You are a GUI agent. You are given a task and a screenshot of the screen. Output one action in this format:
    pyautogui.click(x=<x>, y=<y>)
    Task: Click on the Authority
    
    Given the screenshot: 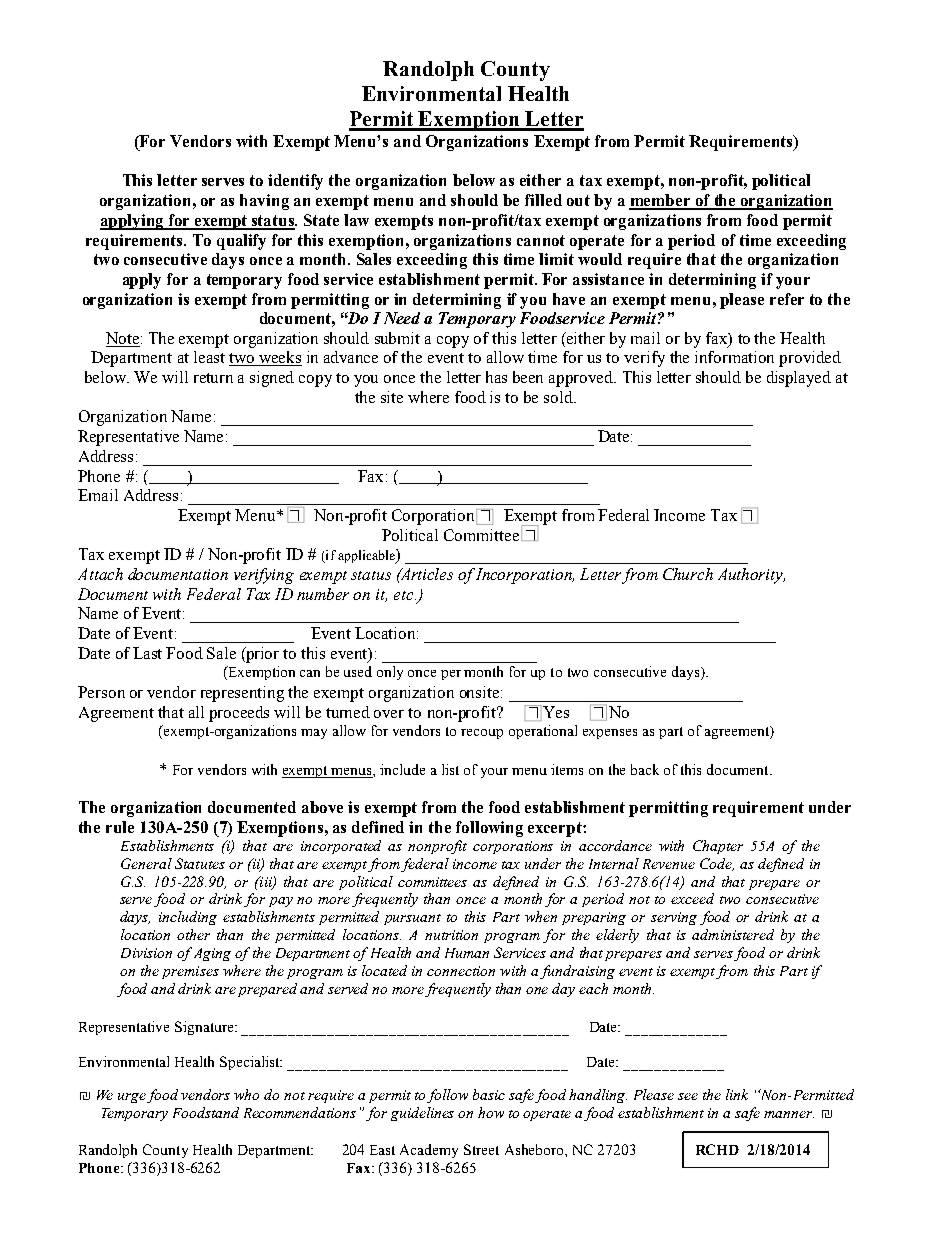 What is the action you would take?
    pyautogui.click(x=751, y=576)
